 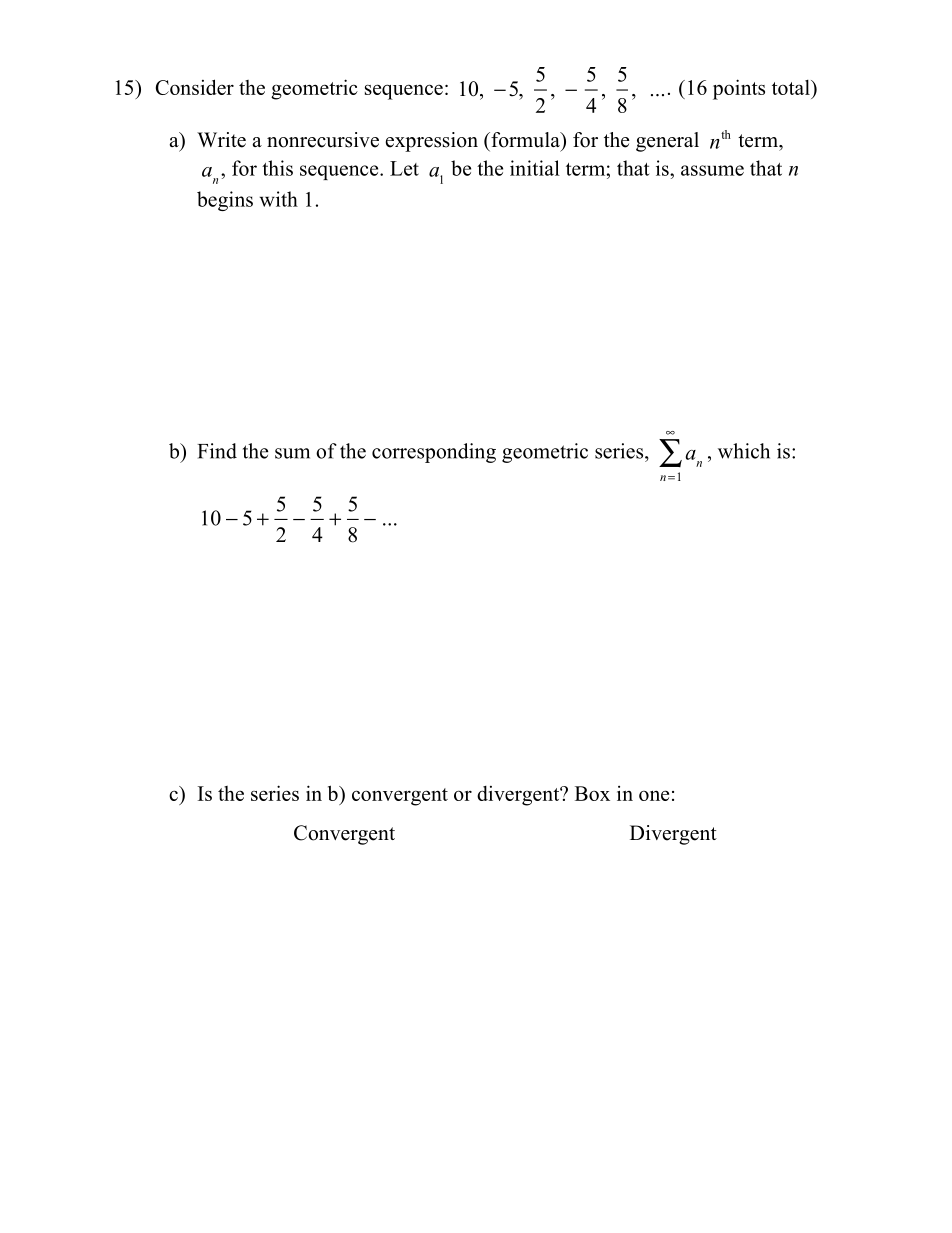 What do you see at coordinates (279, 199) in the image?
I see `with` at bounding box center [279, 199].
